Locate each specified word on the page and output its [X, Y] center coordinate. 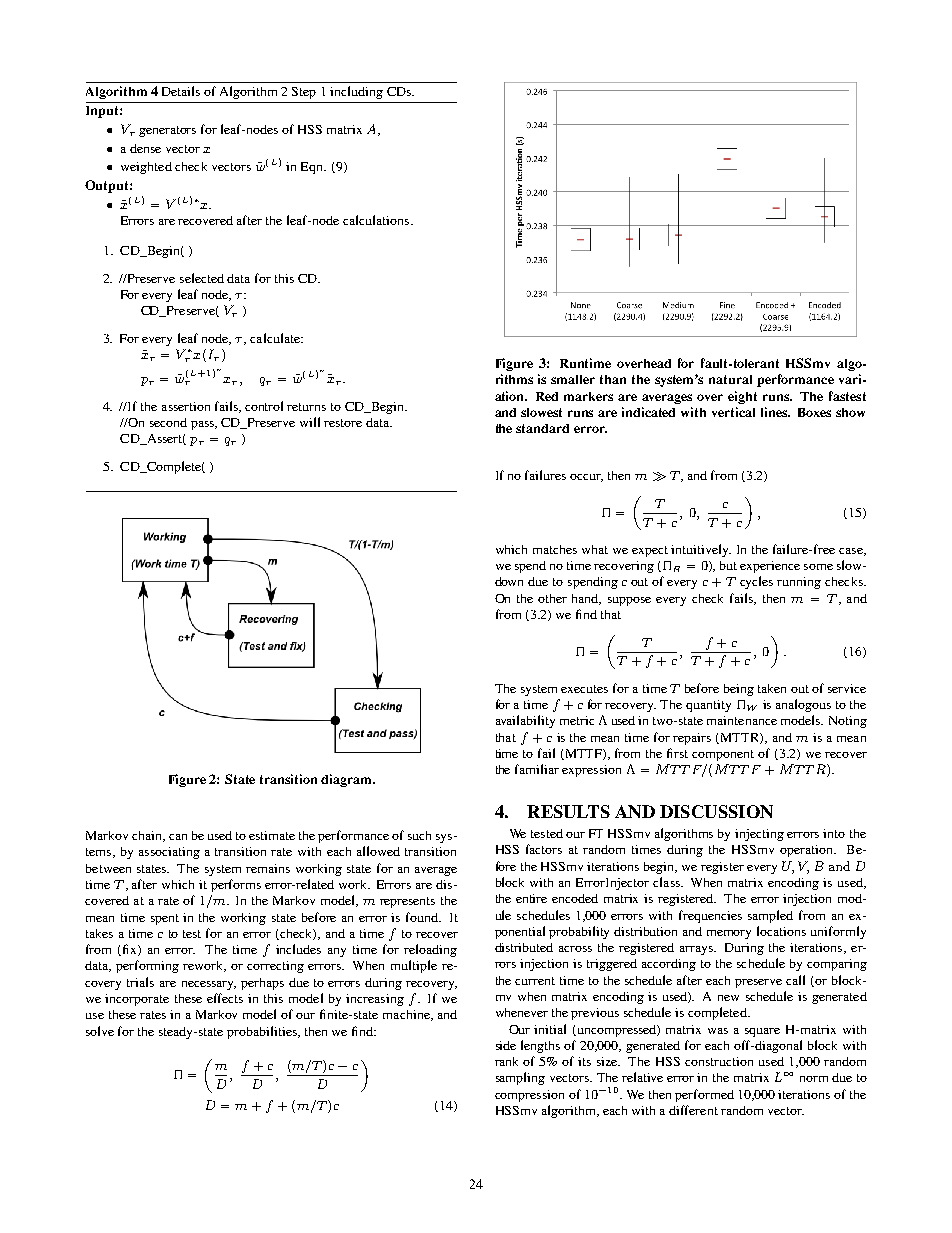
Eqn [313, 168]
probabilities [263, 1032]
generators [167, 131]
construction [719, 1061]
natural [730, 379]
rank [506, 1061]
